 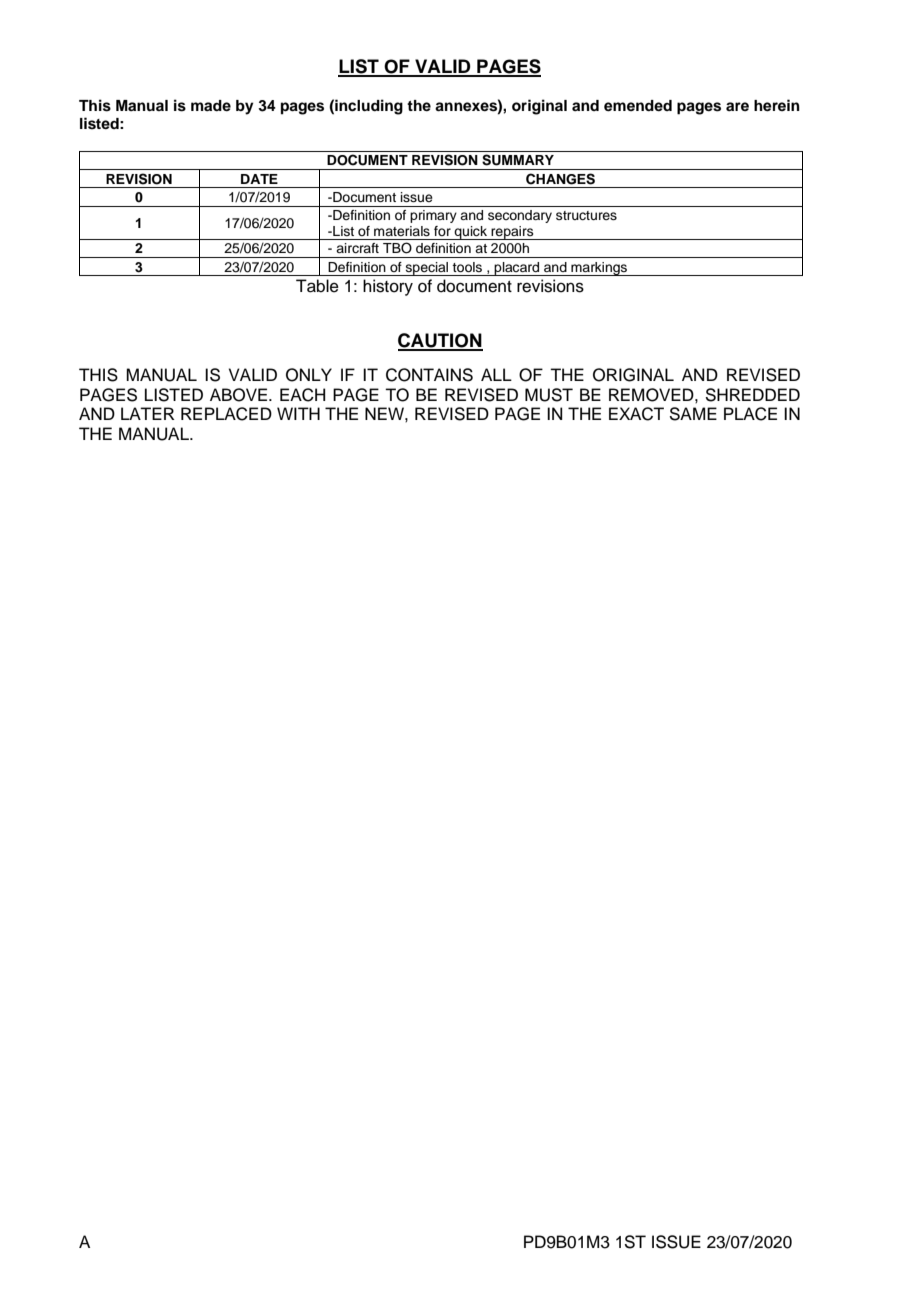 What do you see at coordinates (777, 105) in the screenshot?
I see `herein` at bounding box center [777, 105].
